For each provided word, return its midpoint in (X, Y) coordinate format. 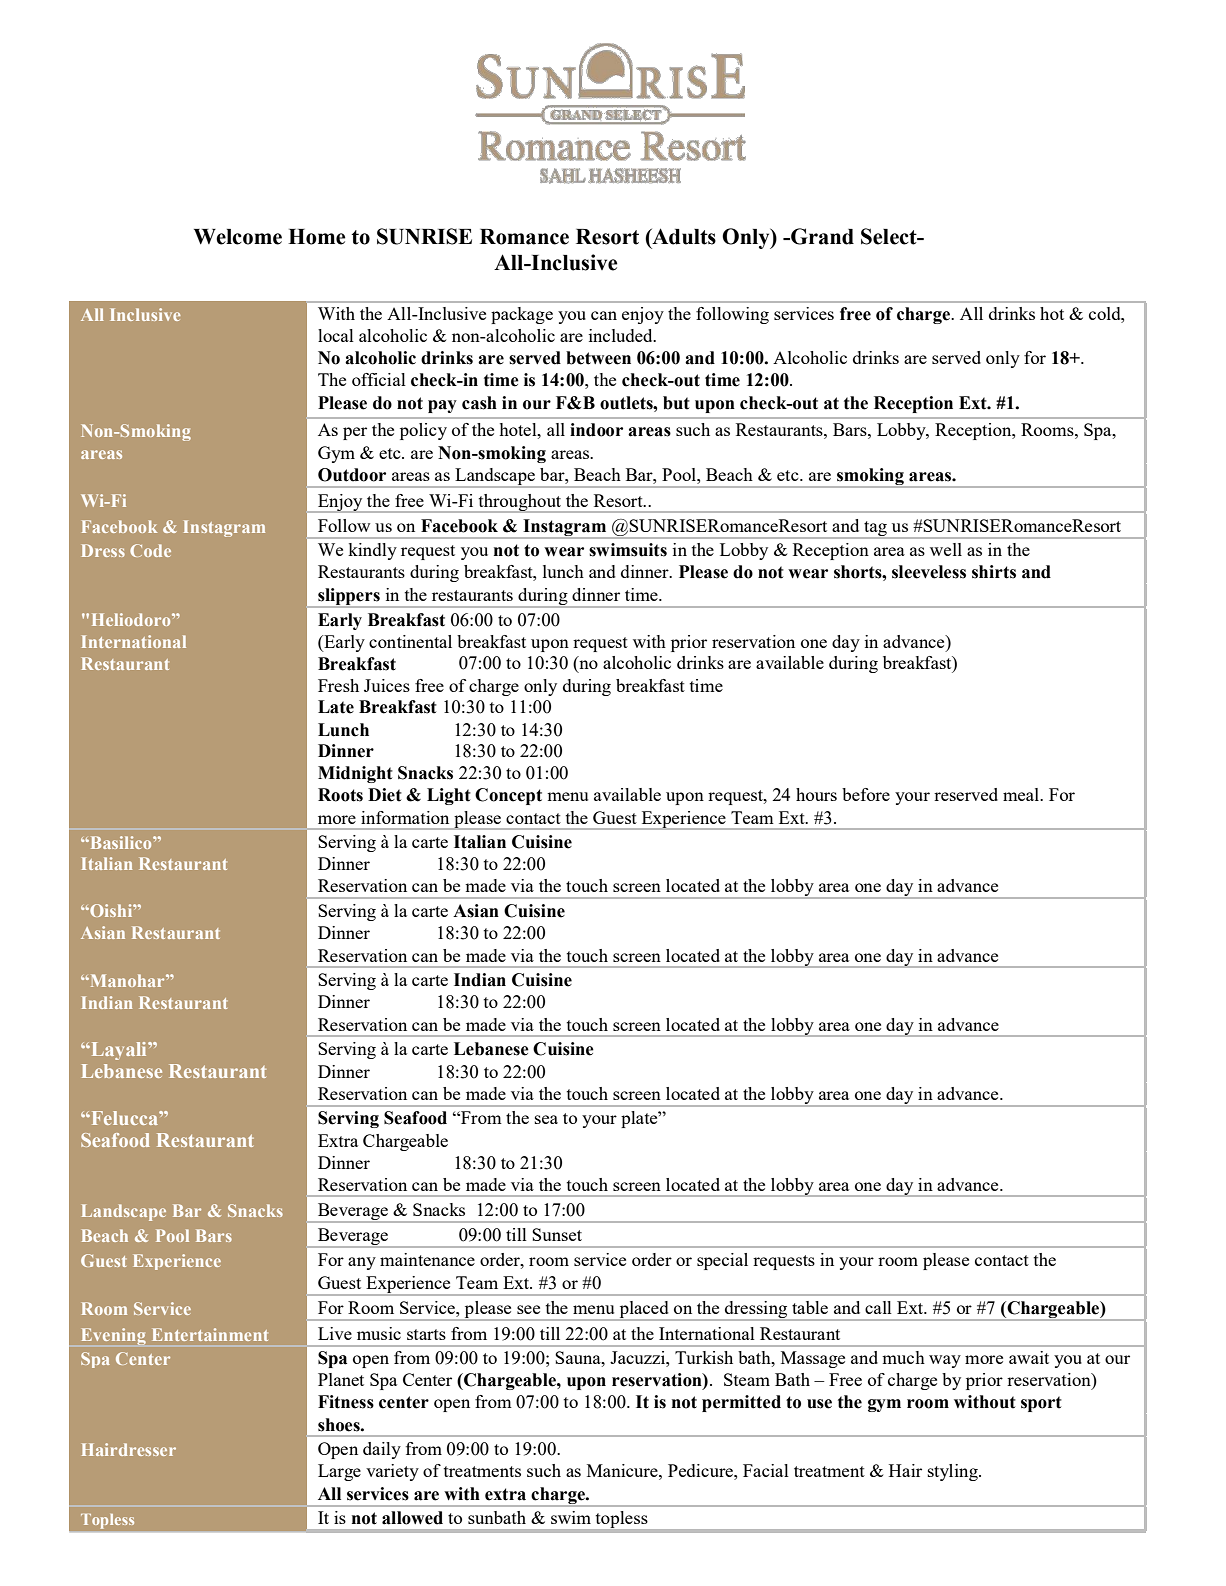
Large (339, 1472)
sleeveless (929, 572)
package (522, 315)
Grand (821, 236)
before (866, 794)
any (362, 1263)
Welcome (238, 237)
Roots (340, 795)
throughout (519, 503)
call (878, 1307)
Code (150, 550)
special (722, 1261)
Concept (508, 796)
